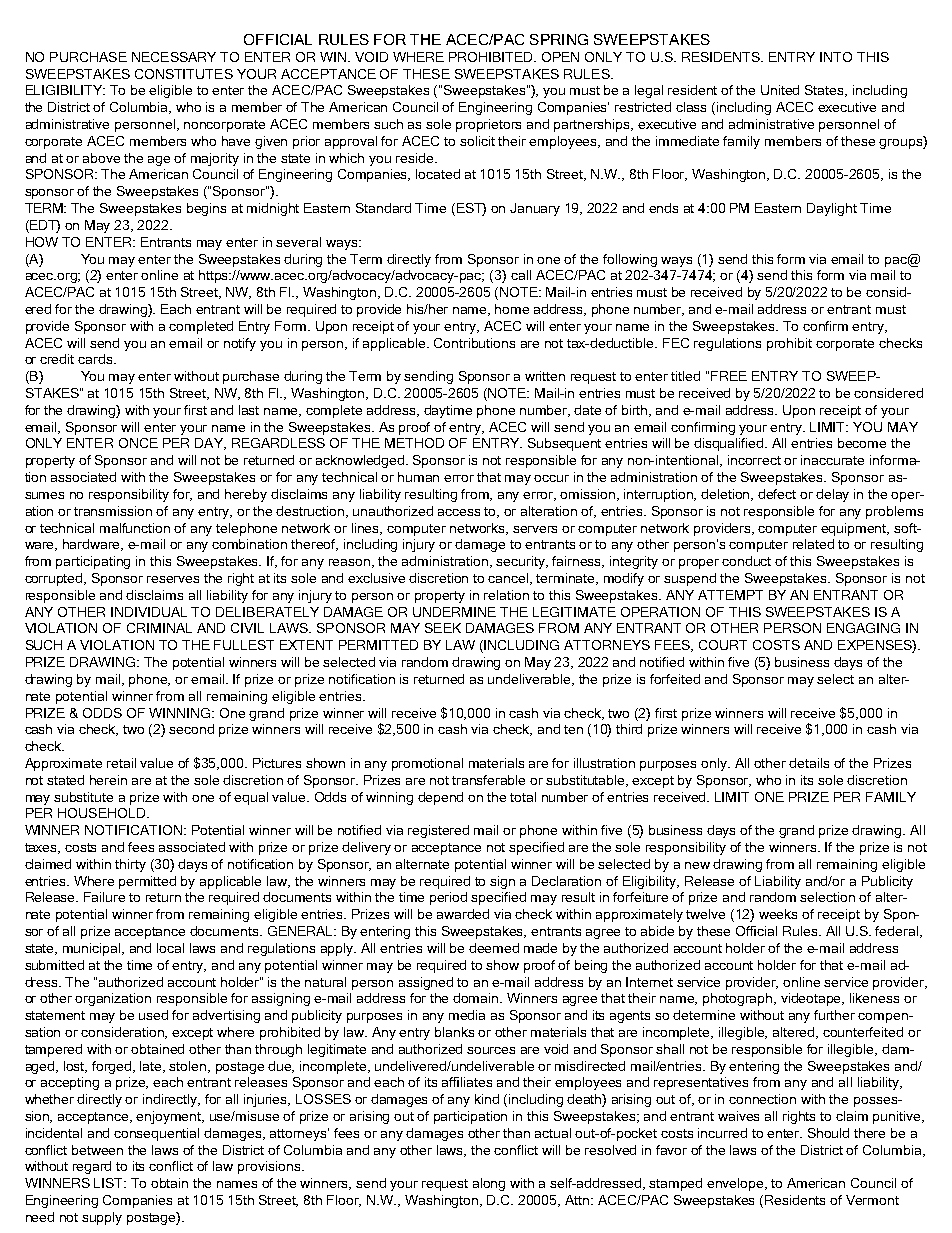 The image size is (952, 1233). I want to click on Should, so click(828, 1133).
